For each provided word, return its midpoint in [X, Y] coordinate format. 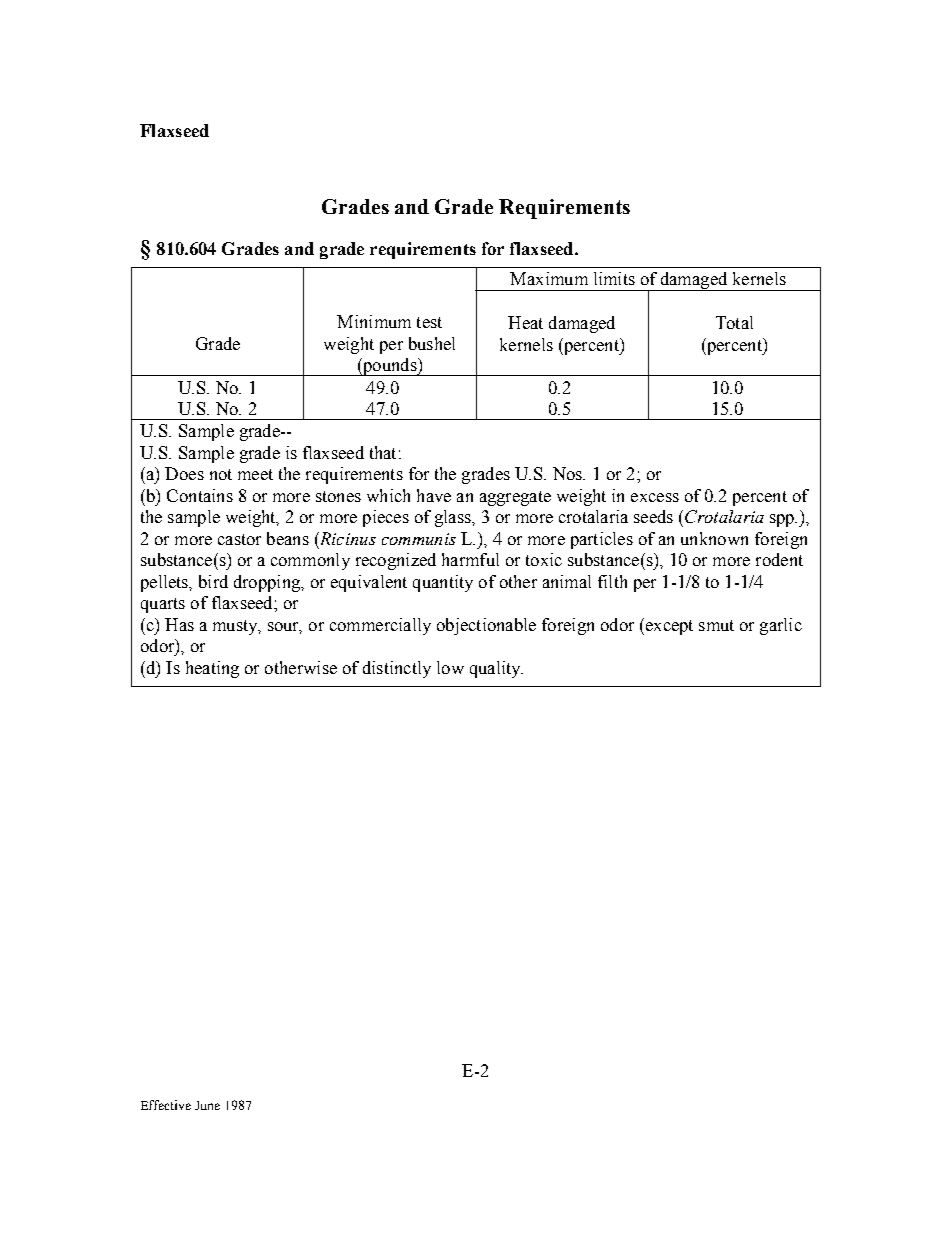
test [429, 322]
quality [496, 669]
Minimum [374, 321]
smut [716, 625]
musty [236, 627]
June [207, 1105]
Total [734, 322]
